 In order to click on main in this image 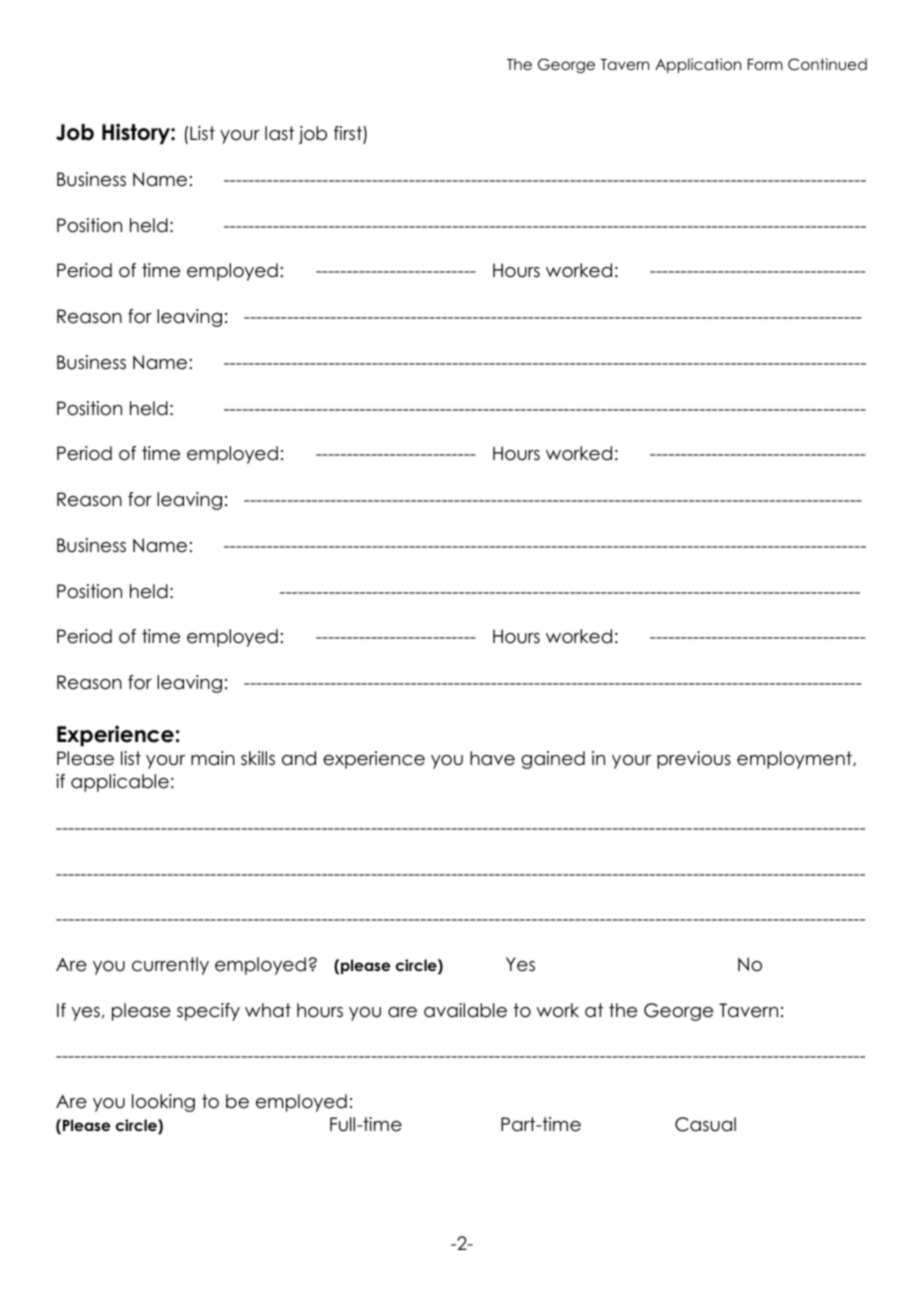, I will do `click(213, 758)`.
